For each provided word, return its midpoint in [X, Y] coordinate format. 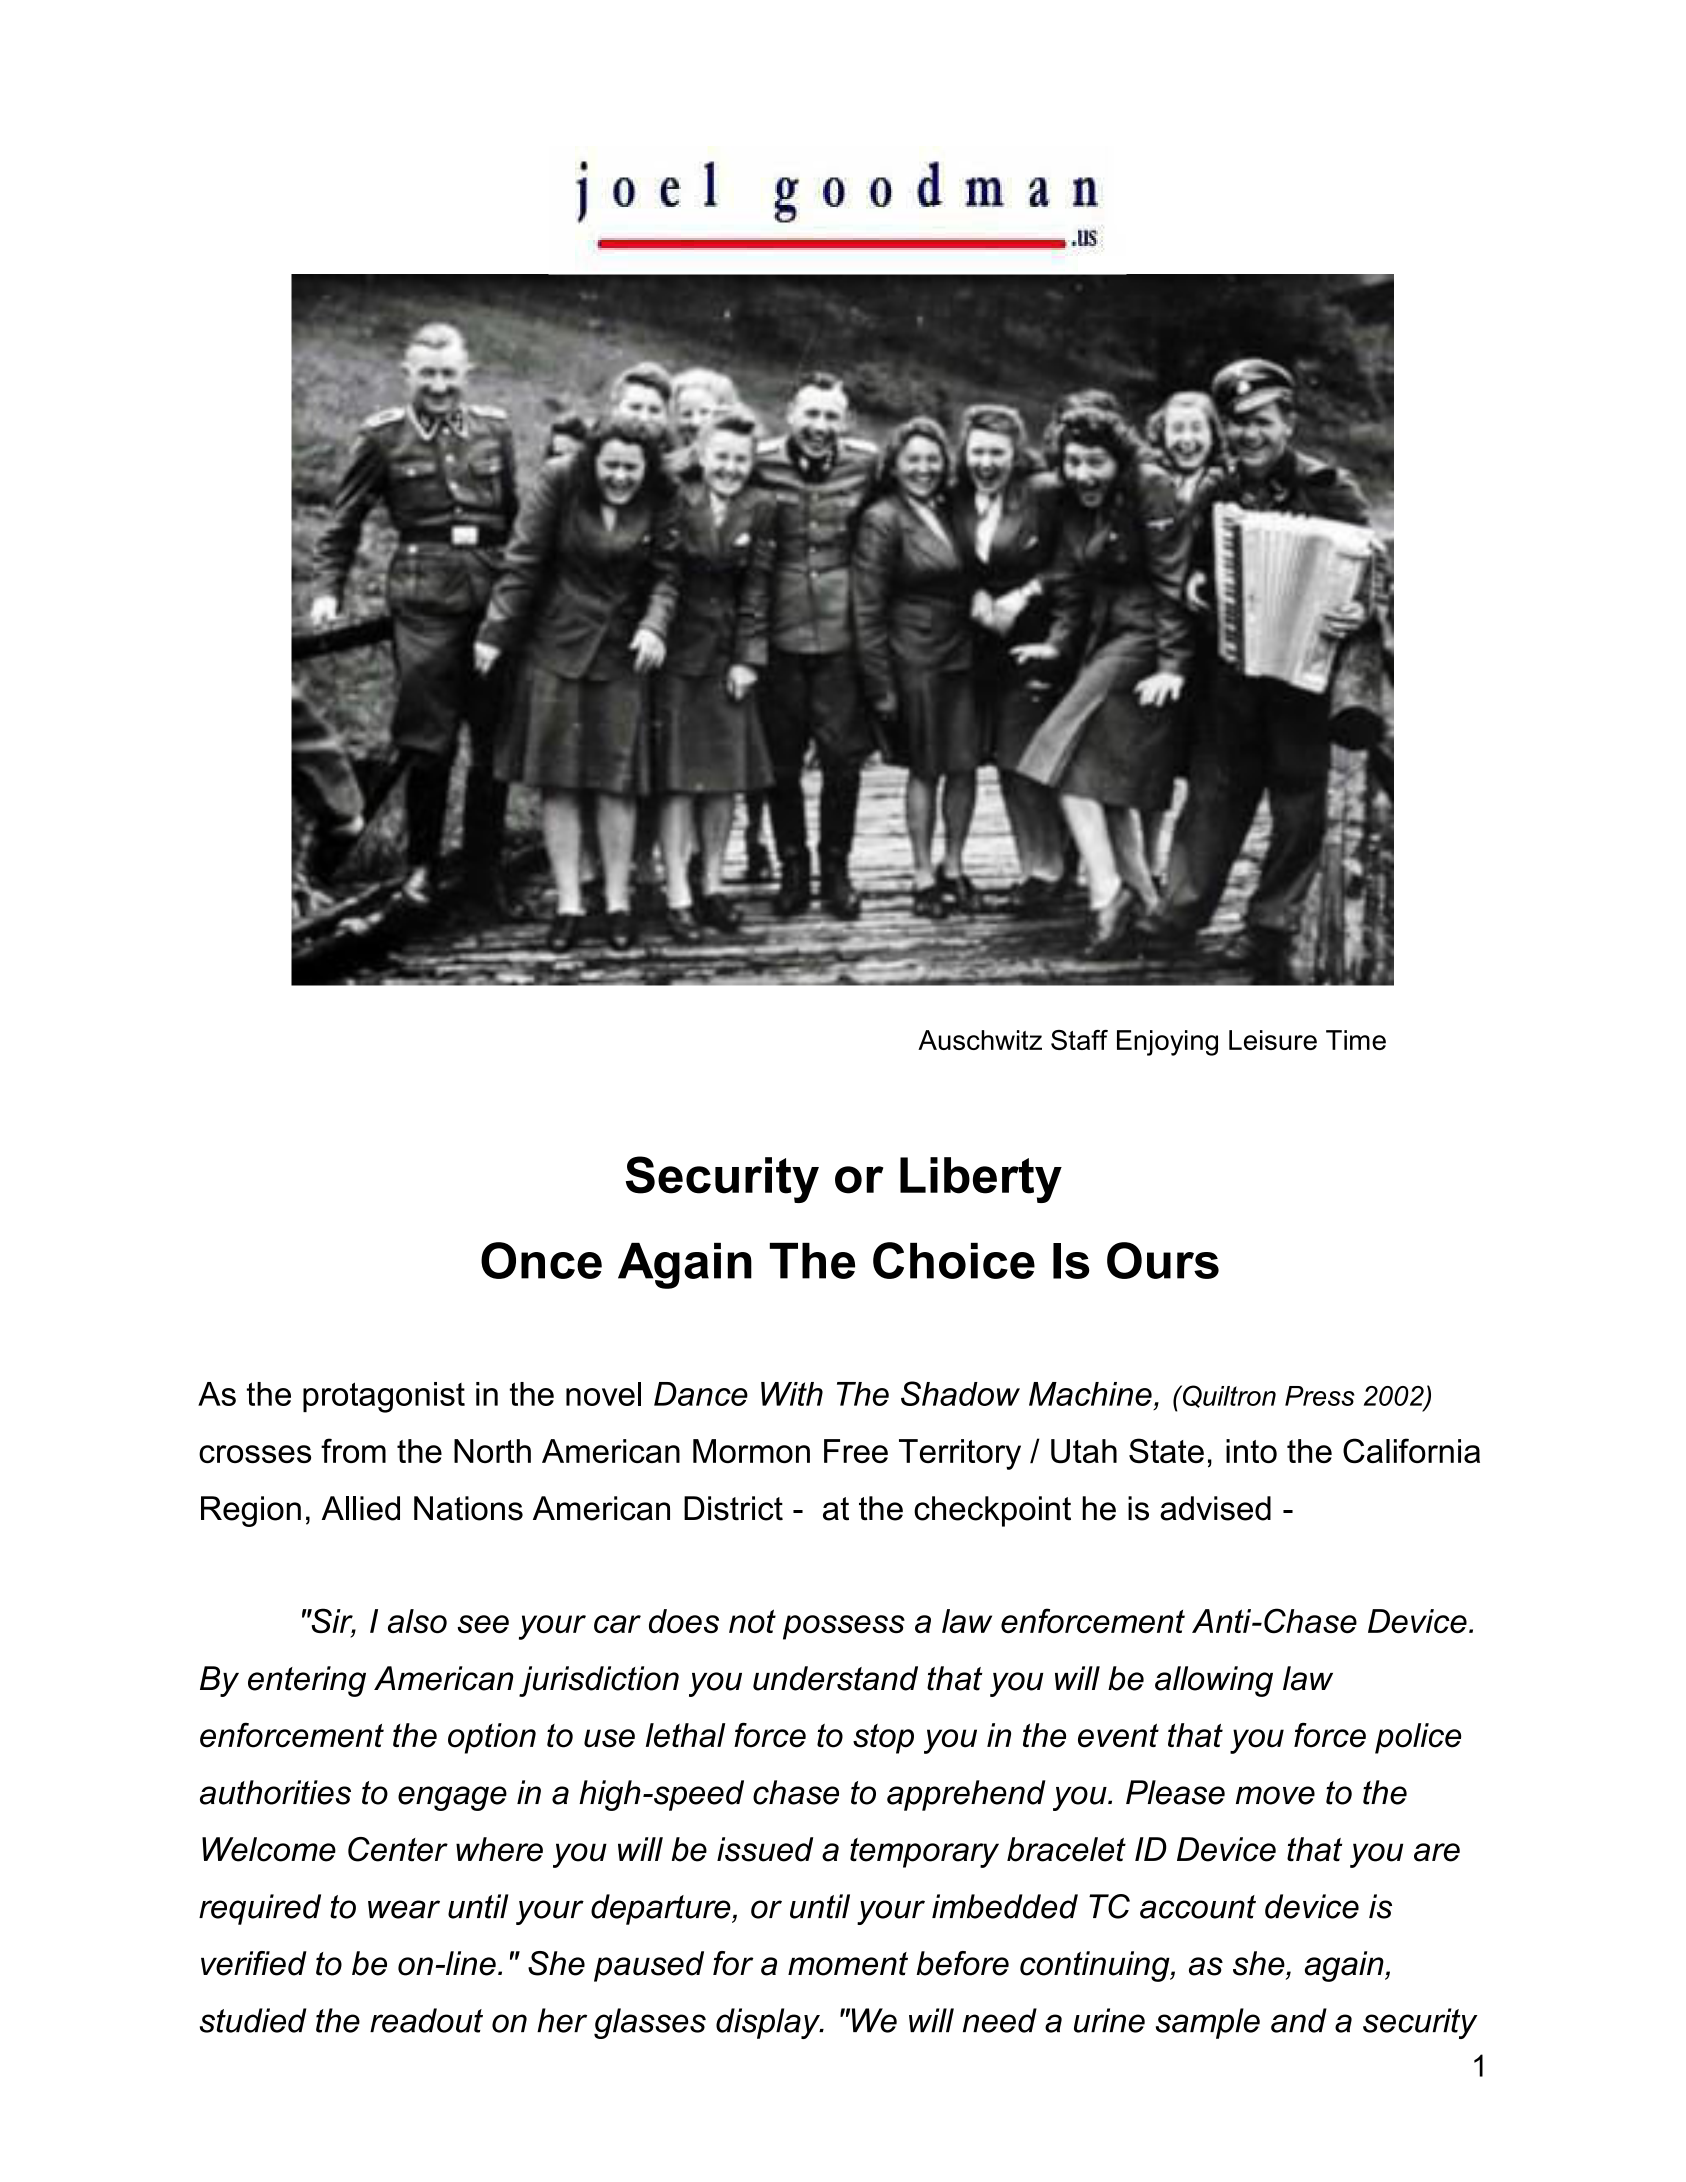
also [417, 1621]
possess [844, 1627]
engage [452, 1798]
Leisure [1273, 1040]
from [353, 1450]
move [1275, 1795]
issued [765, 1849]
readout [426, 2020]
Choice [954, 1260]
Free [856, 1451]
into [1251, 1451]
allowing [1214, 1681]
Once [541, 1260]
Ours [1163, 1260]
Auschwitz [980, 1040]
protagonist [384, 1397]
